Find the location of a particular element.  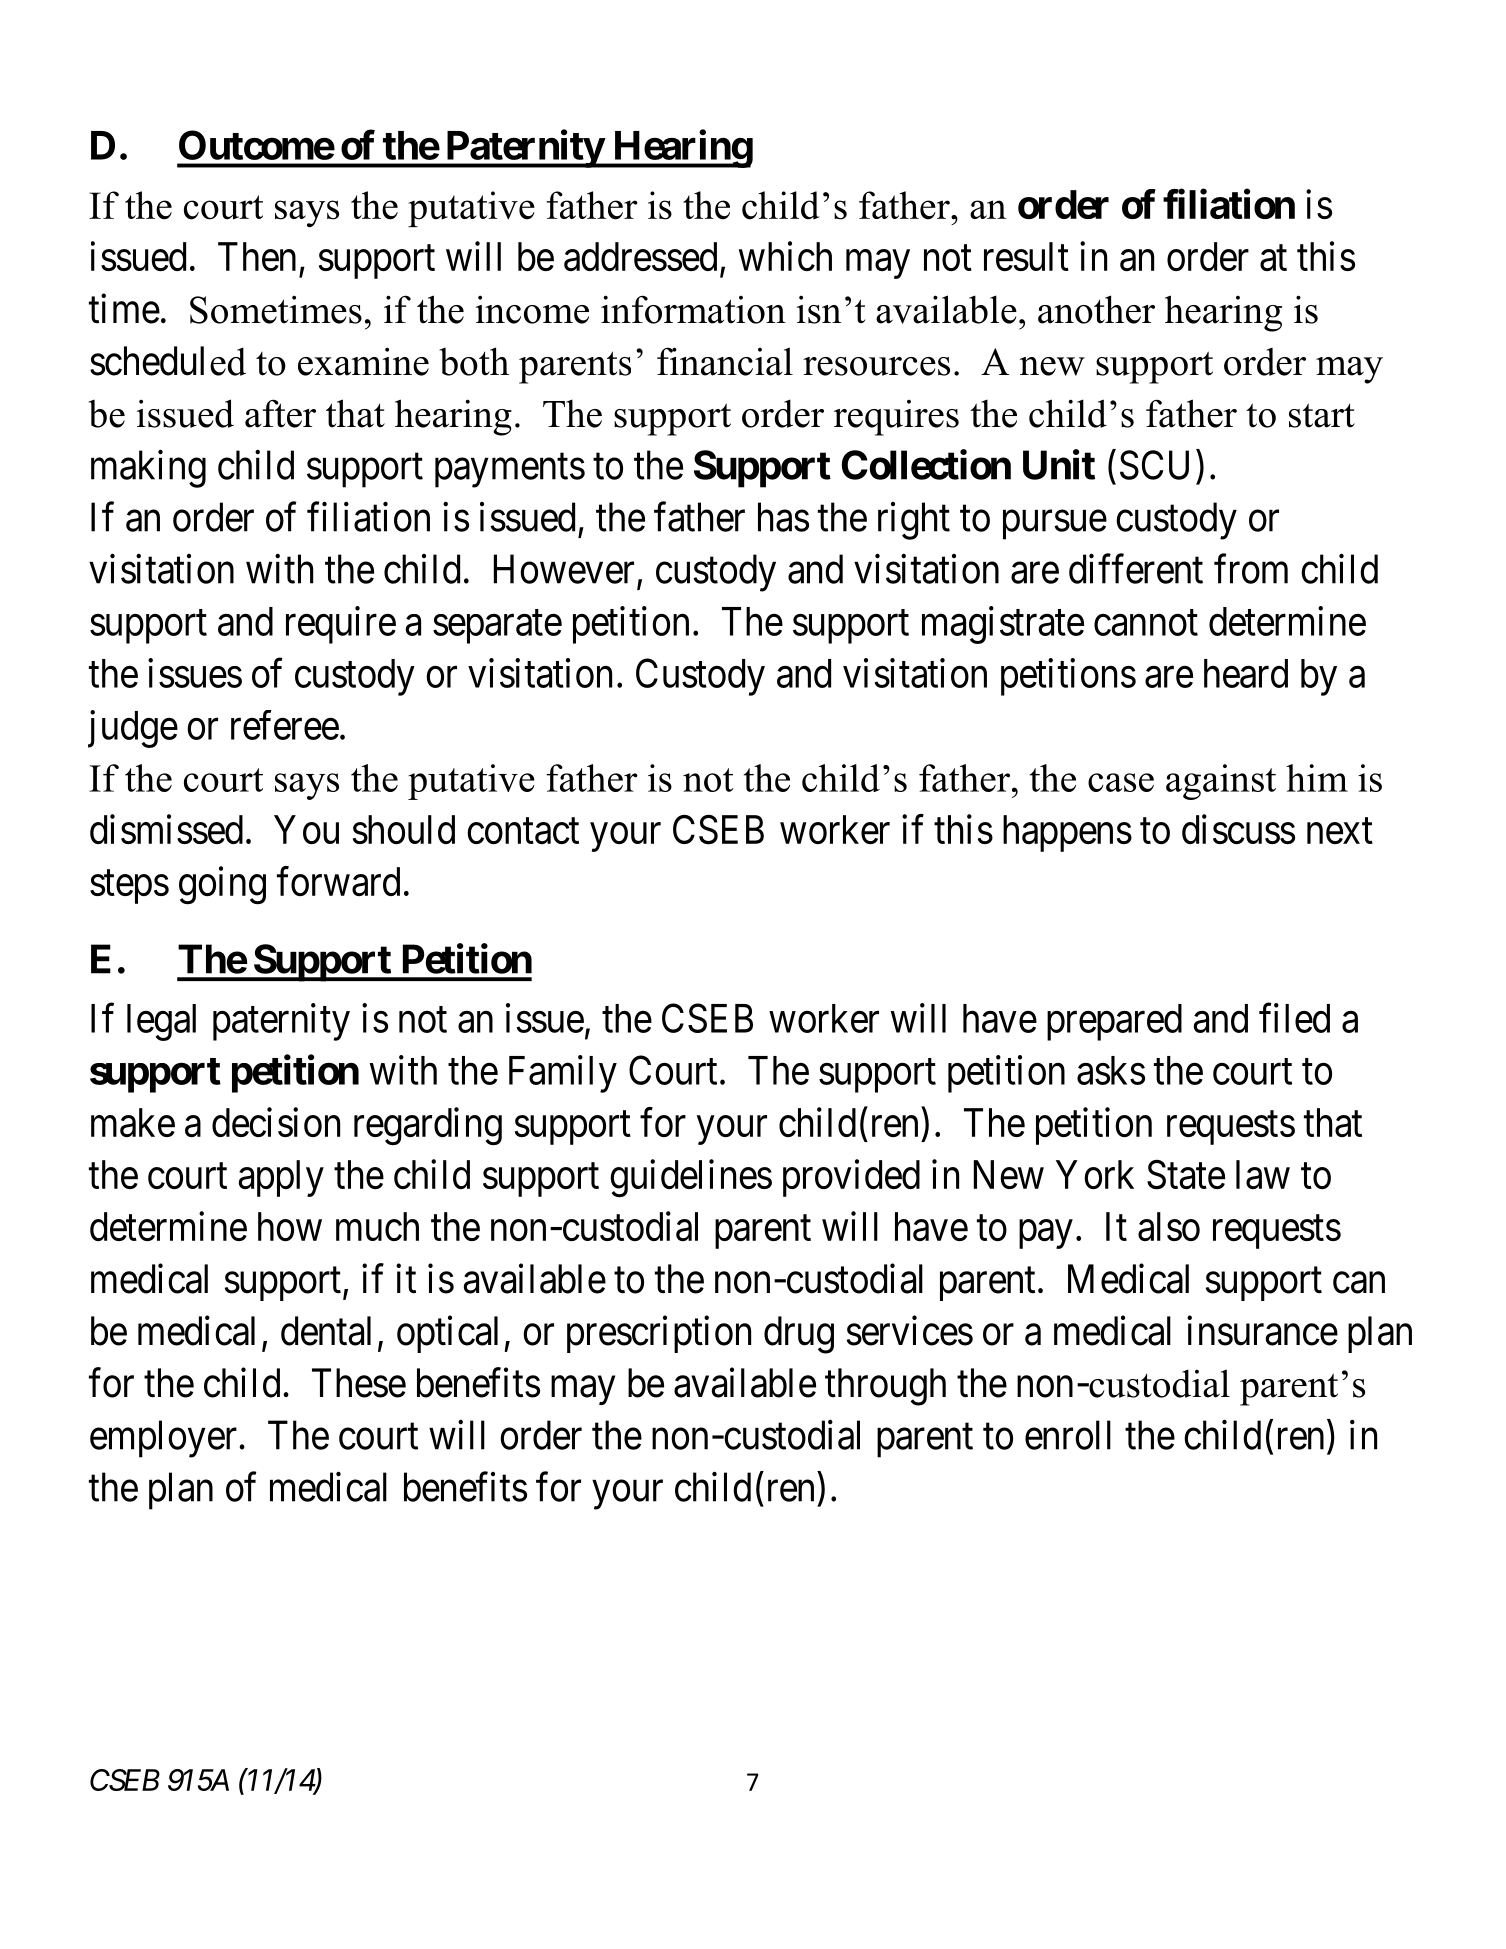

forward is located at coordinates (338, 881).
